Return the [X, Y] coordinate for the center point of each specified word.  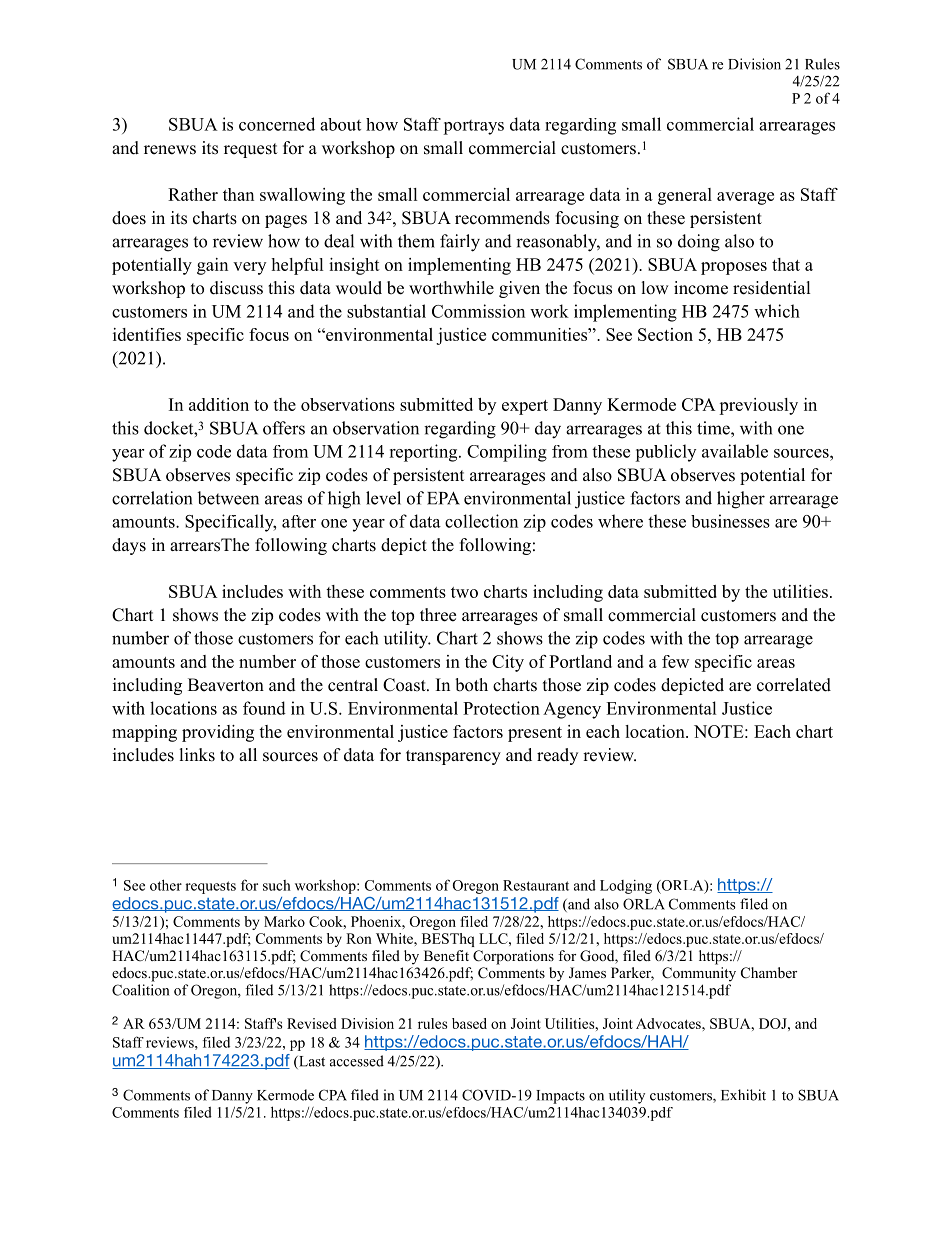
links [197, 755]
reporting [424, 453]
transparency [453, 757]
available [735, 451]
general [685, 196]
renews [170, 150]
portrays [473, 127]
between [228, 498]
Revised [312, 1023]
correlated [794, 685]
